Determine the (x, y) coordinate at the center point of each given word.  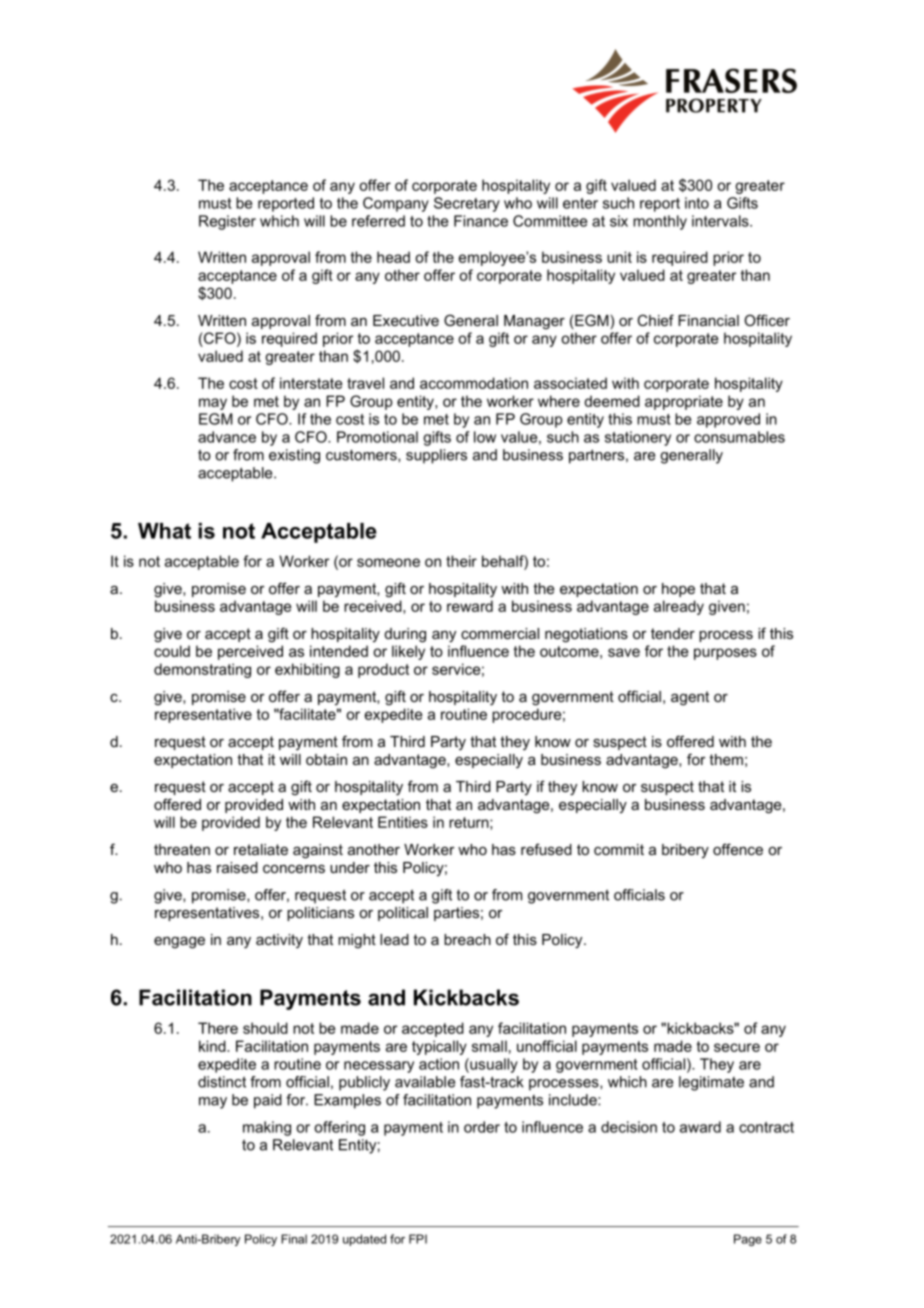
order (482, 1127)
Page (748, 1240)
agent (690, 698)
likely (408, 652)
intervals (721, 221)
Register (227, 222)
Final (294, 1239)
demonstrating (202, 670)
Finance (481, 221)
